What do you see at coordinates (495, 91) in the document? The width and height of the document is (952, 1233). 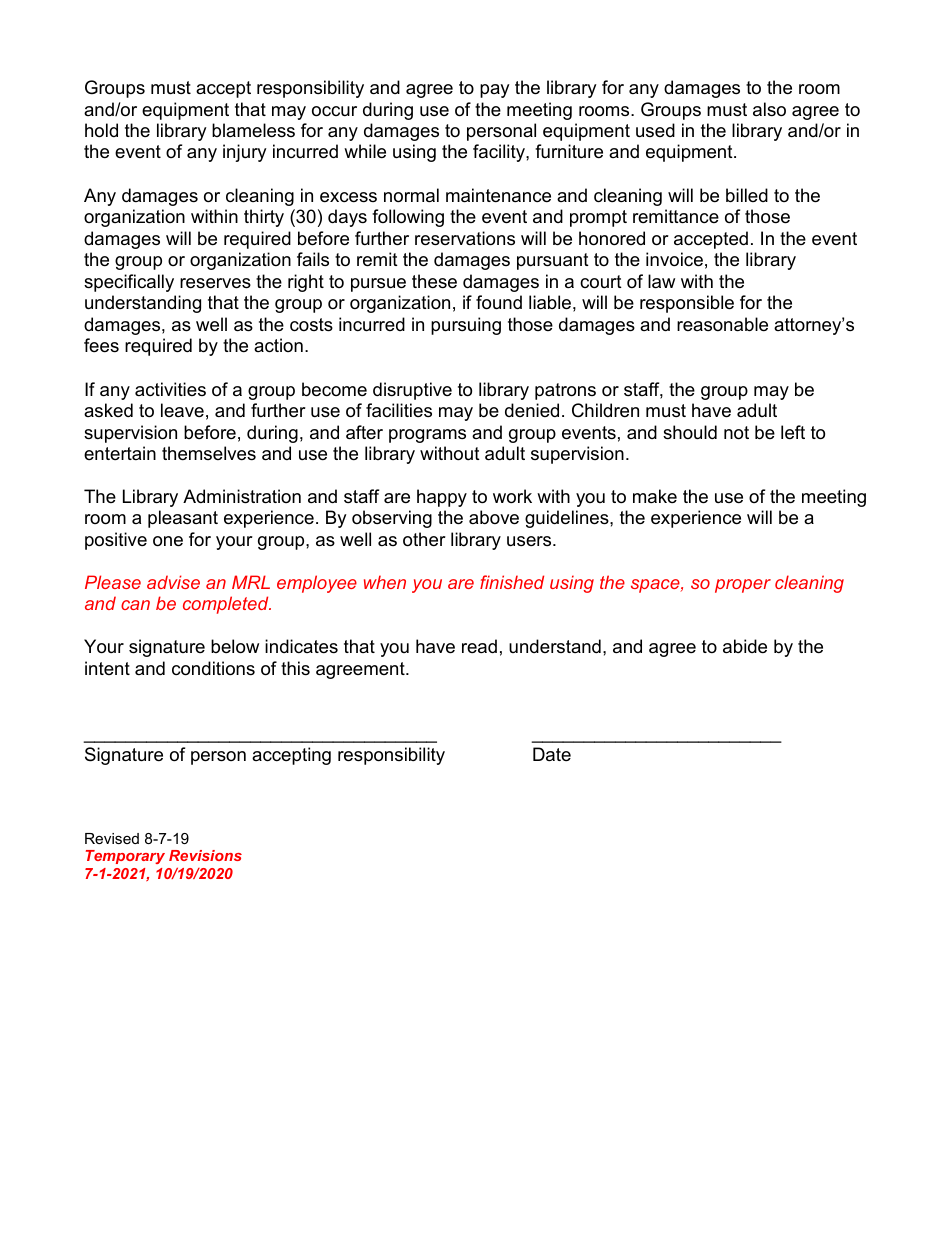 I see `pay` at bounding box center [495, 91].
